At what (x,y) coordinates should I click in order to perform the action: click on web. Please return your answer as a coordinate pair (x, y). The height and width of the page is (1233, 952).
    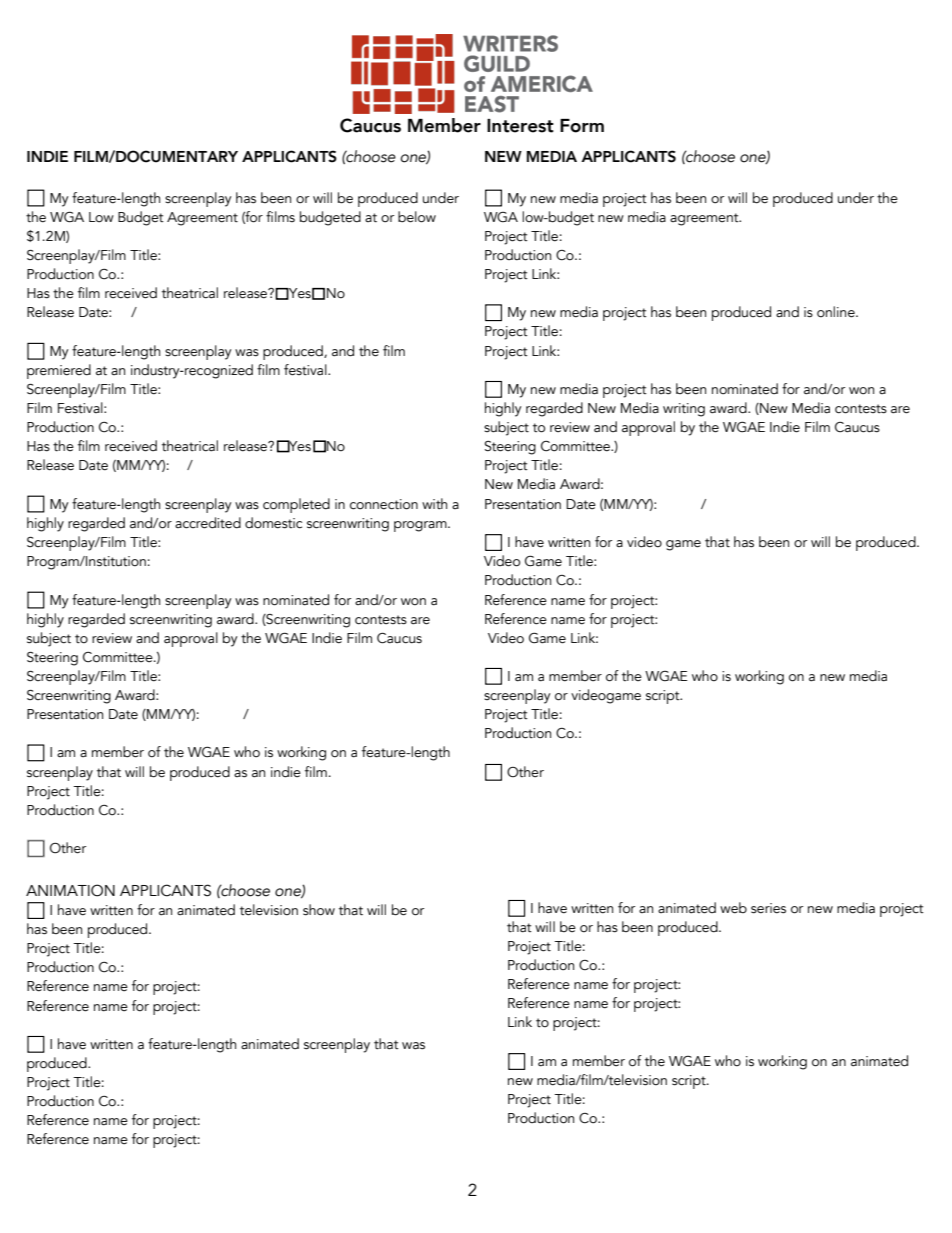
    Looking at the image, I should click on (733, 908).
